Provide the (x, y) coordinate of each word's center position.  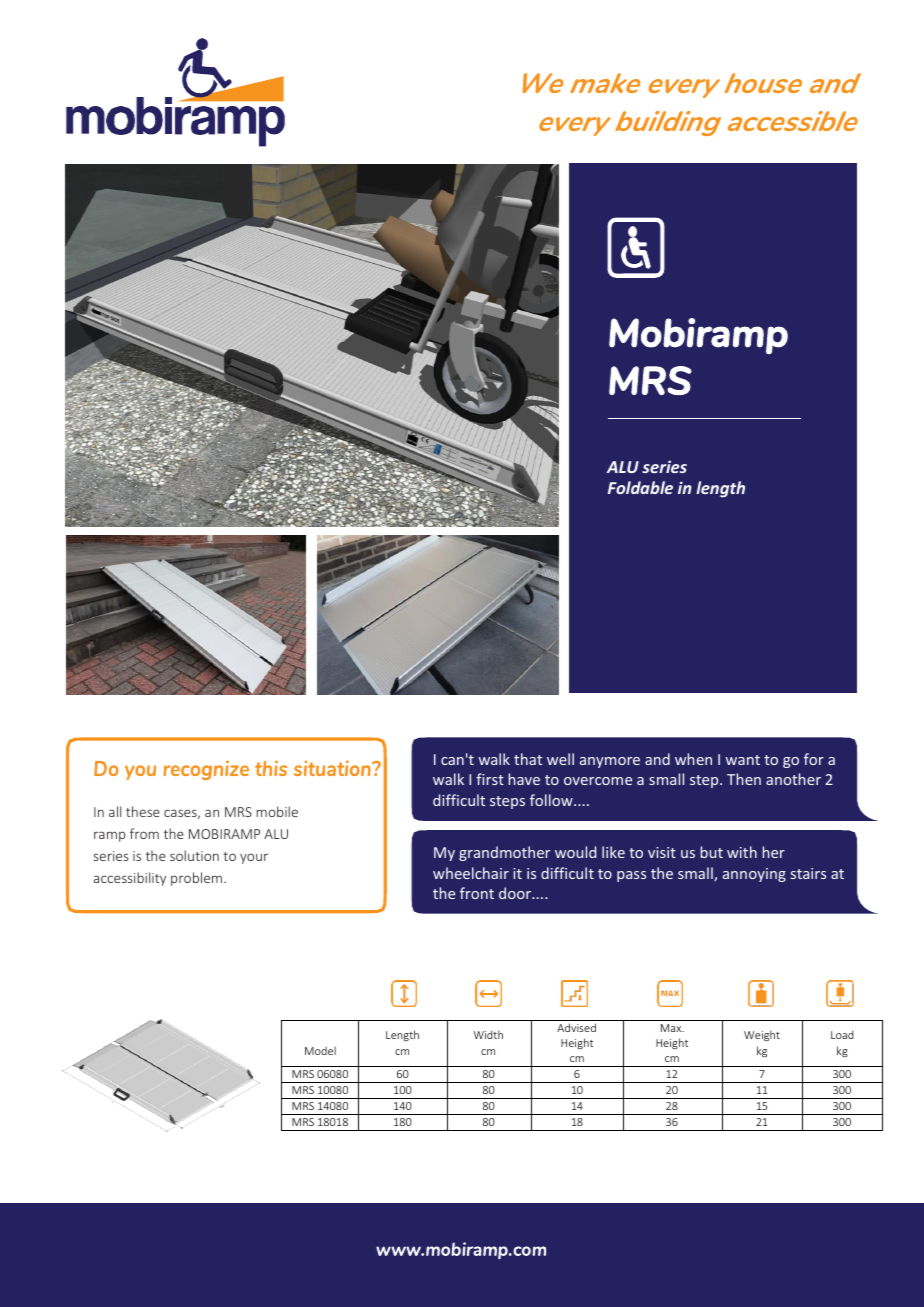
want (743, 760)
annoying (754, 875)
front (477, 893)
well (560, 759)
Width (488, 1034)
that (528, 759)
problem (196, 879)
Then (744, 779)
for (814, 759)
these (143, 811)
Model (320, 1050)
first (490, 779)
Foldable (640, 487)
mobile (277, 811)
